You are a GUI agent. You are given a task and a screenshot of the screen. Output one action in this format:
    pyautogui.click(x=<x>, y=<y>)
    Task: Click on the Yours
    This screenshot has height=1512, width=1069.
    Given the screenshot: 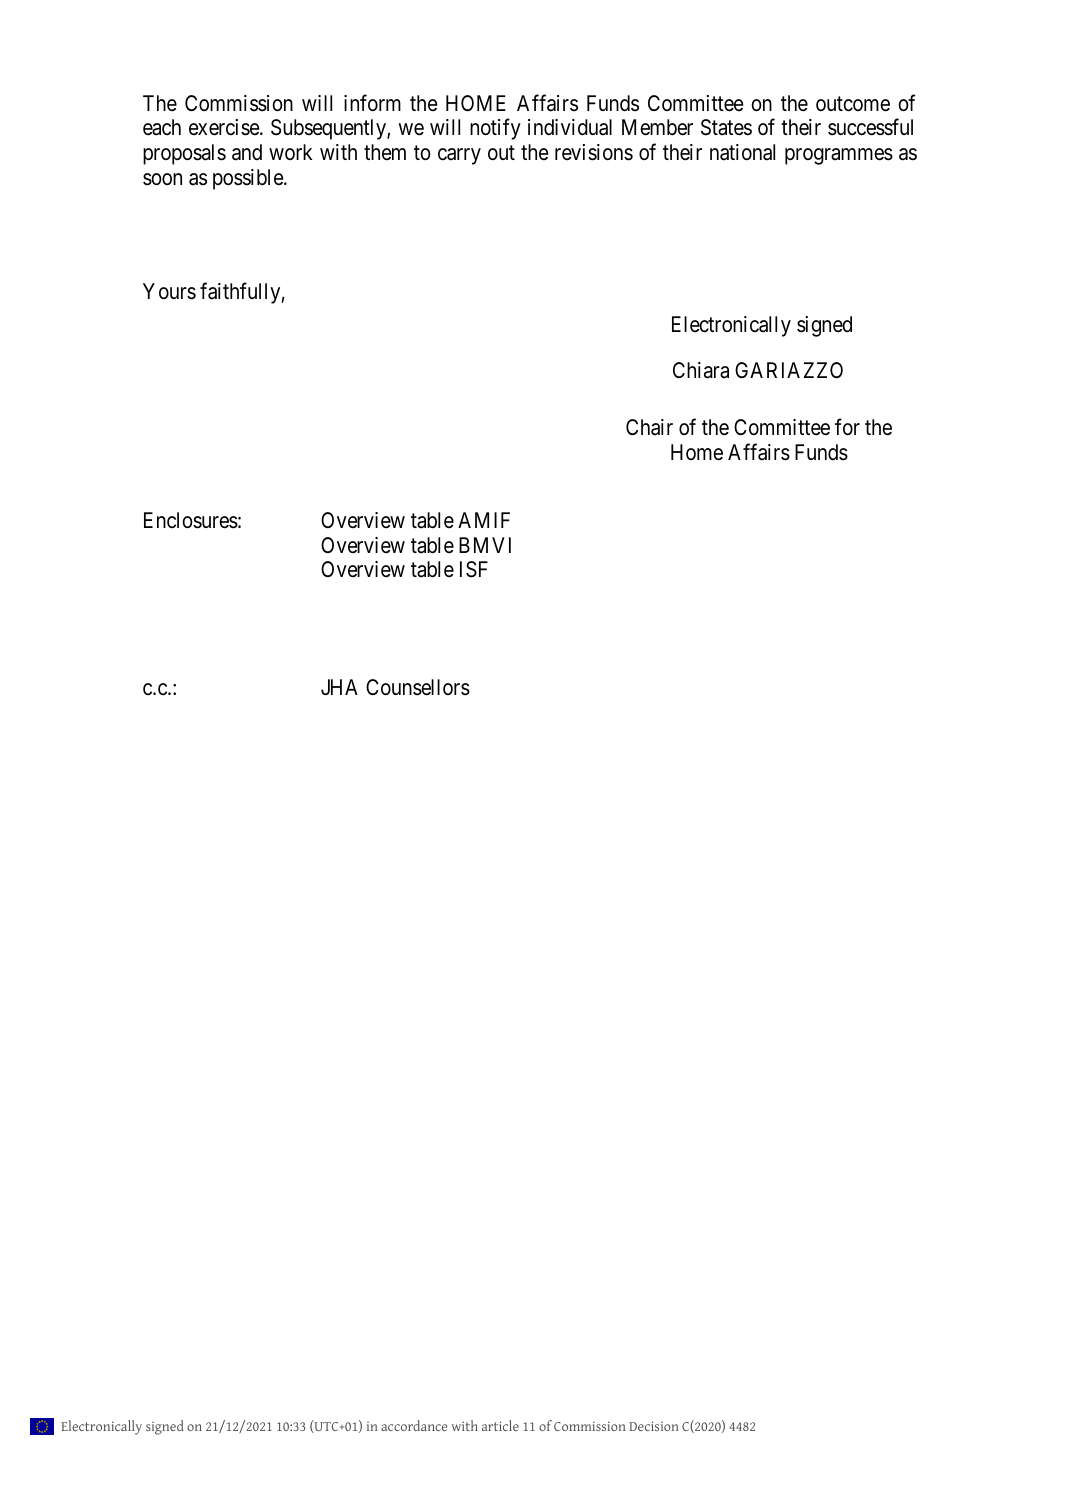 What is the action you would take?
    pyautogui.click(x=169, y=291)
